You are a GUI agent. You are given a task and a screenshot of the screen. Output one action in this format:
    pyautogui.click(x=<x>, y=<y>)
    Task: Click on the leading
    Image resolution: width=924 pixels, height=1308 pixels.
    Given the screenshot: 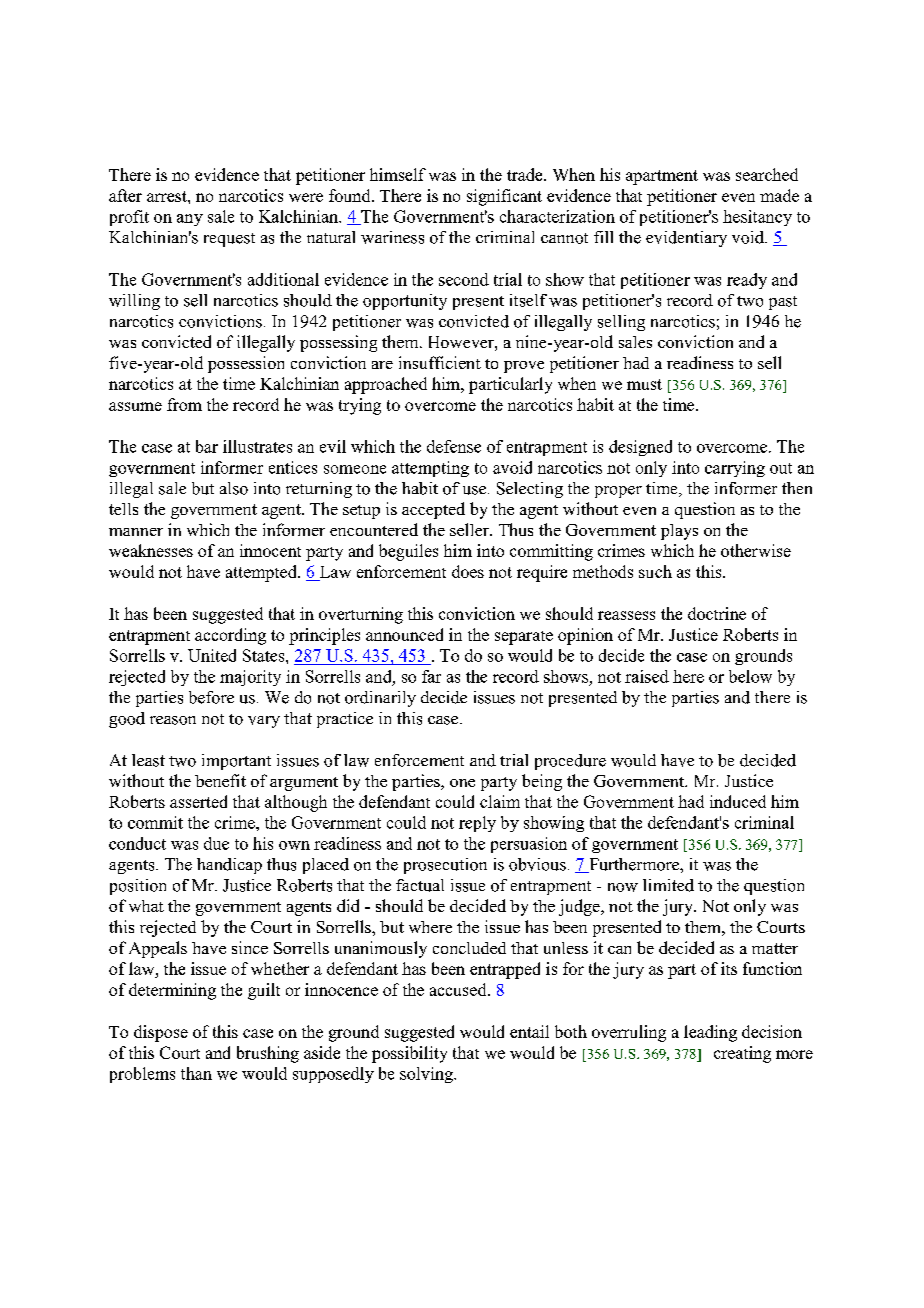 What is the action you would take?
    pyautogui.click(x=710, y=1033)
